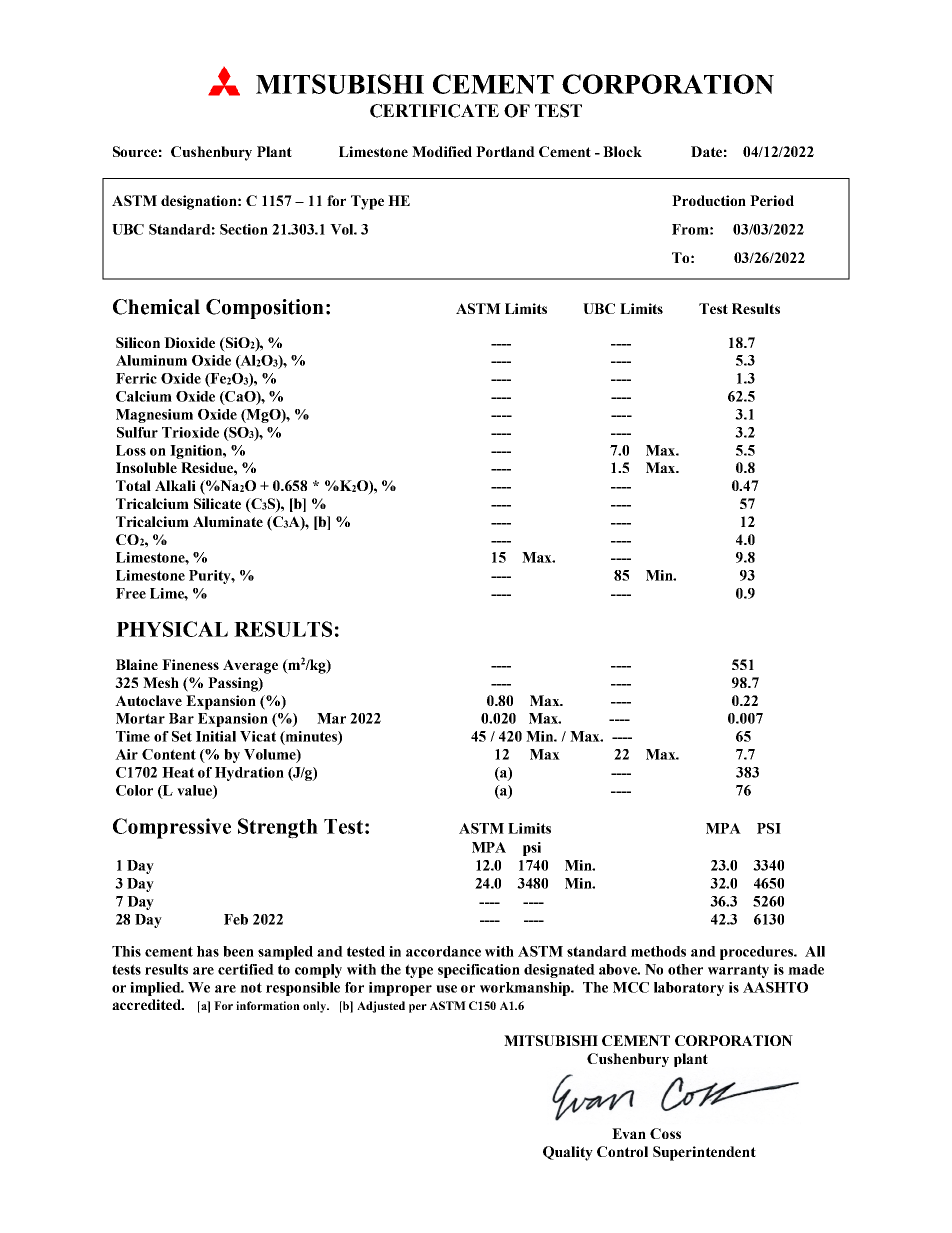 The width and height of the screenshot is (952, 1233). I want to click on warranty, so click(738, 971).
